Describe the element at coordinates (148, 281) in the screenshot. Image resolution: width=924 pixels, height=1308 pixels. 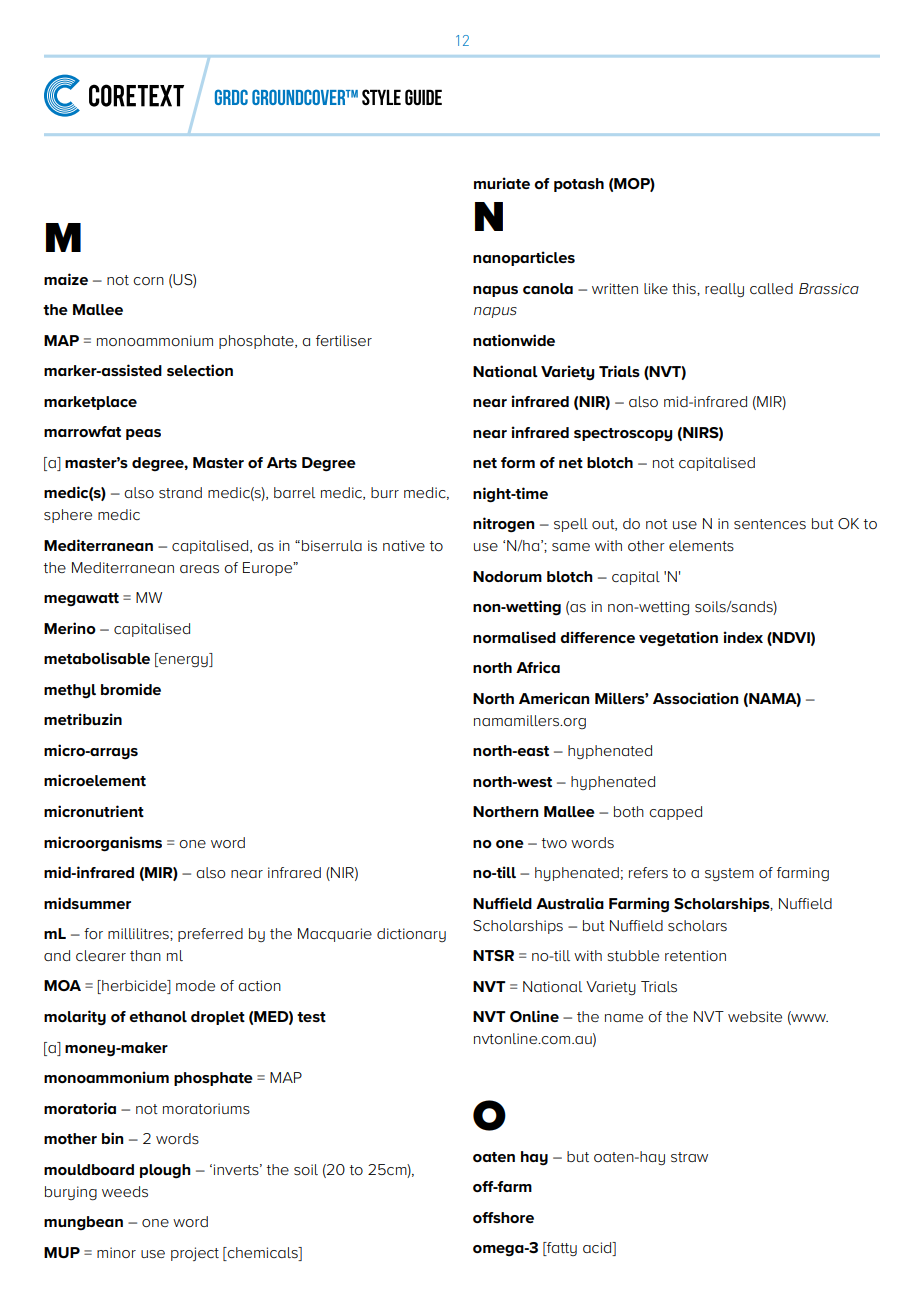
I see `corn` at that location.
